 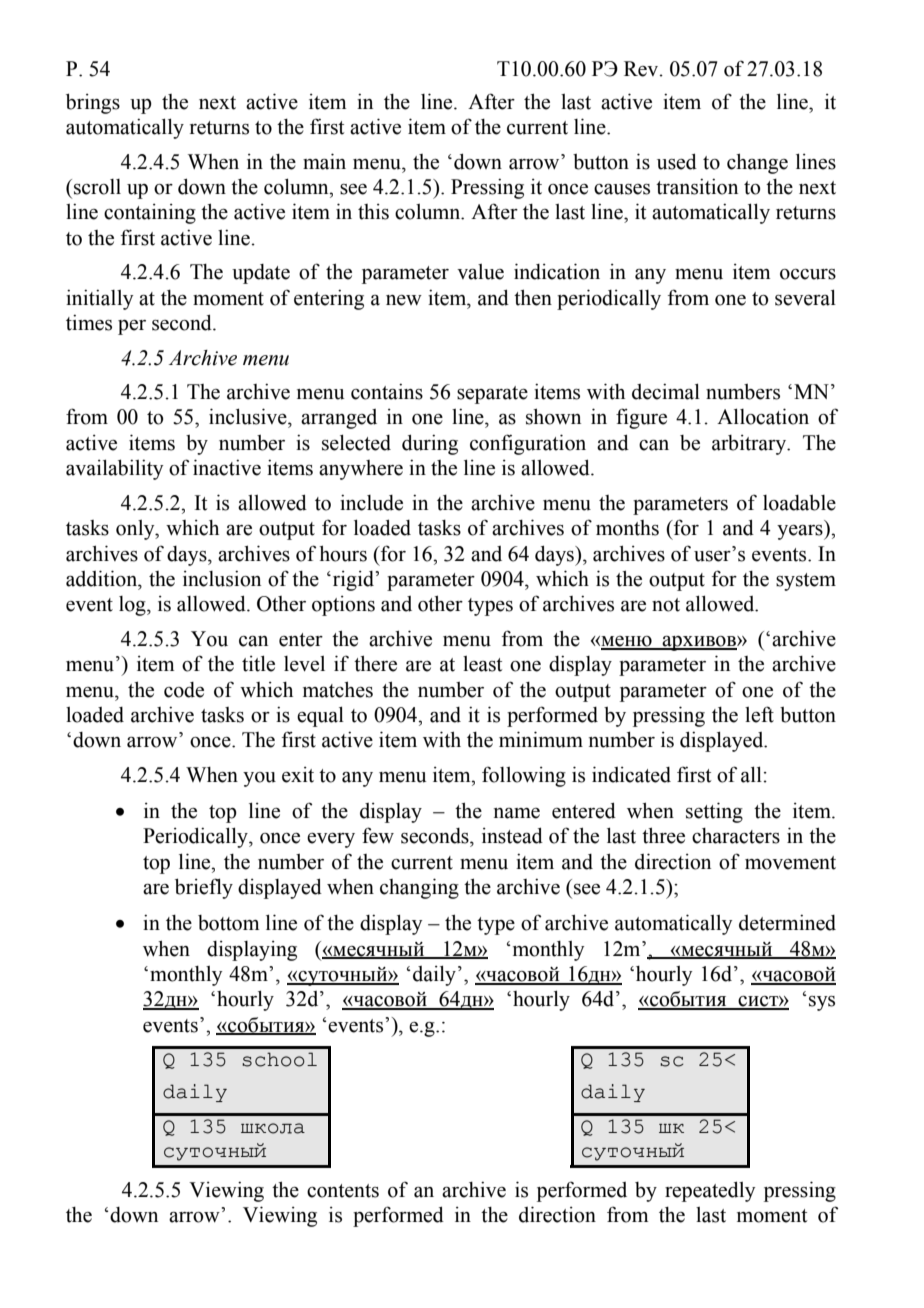 What do you see at coordinates (757, 163) in the screenshot?
I see `change` at bounding box center [757, 163].
